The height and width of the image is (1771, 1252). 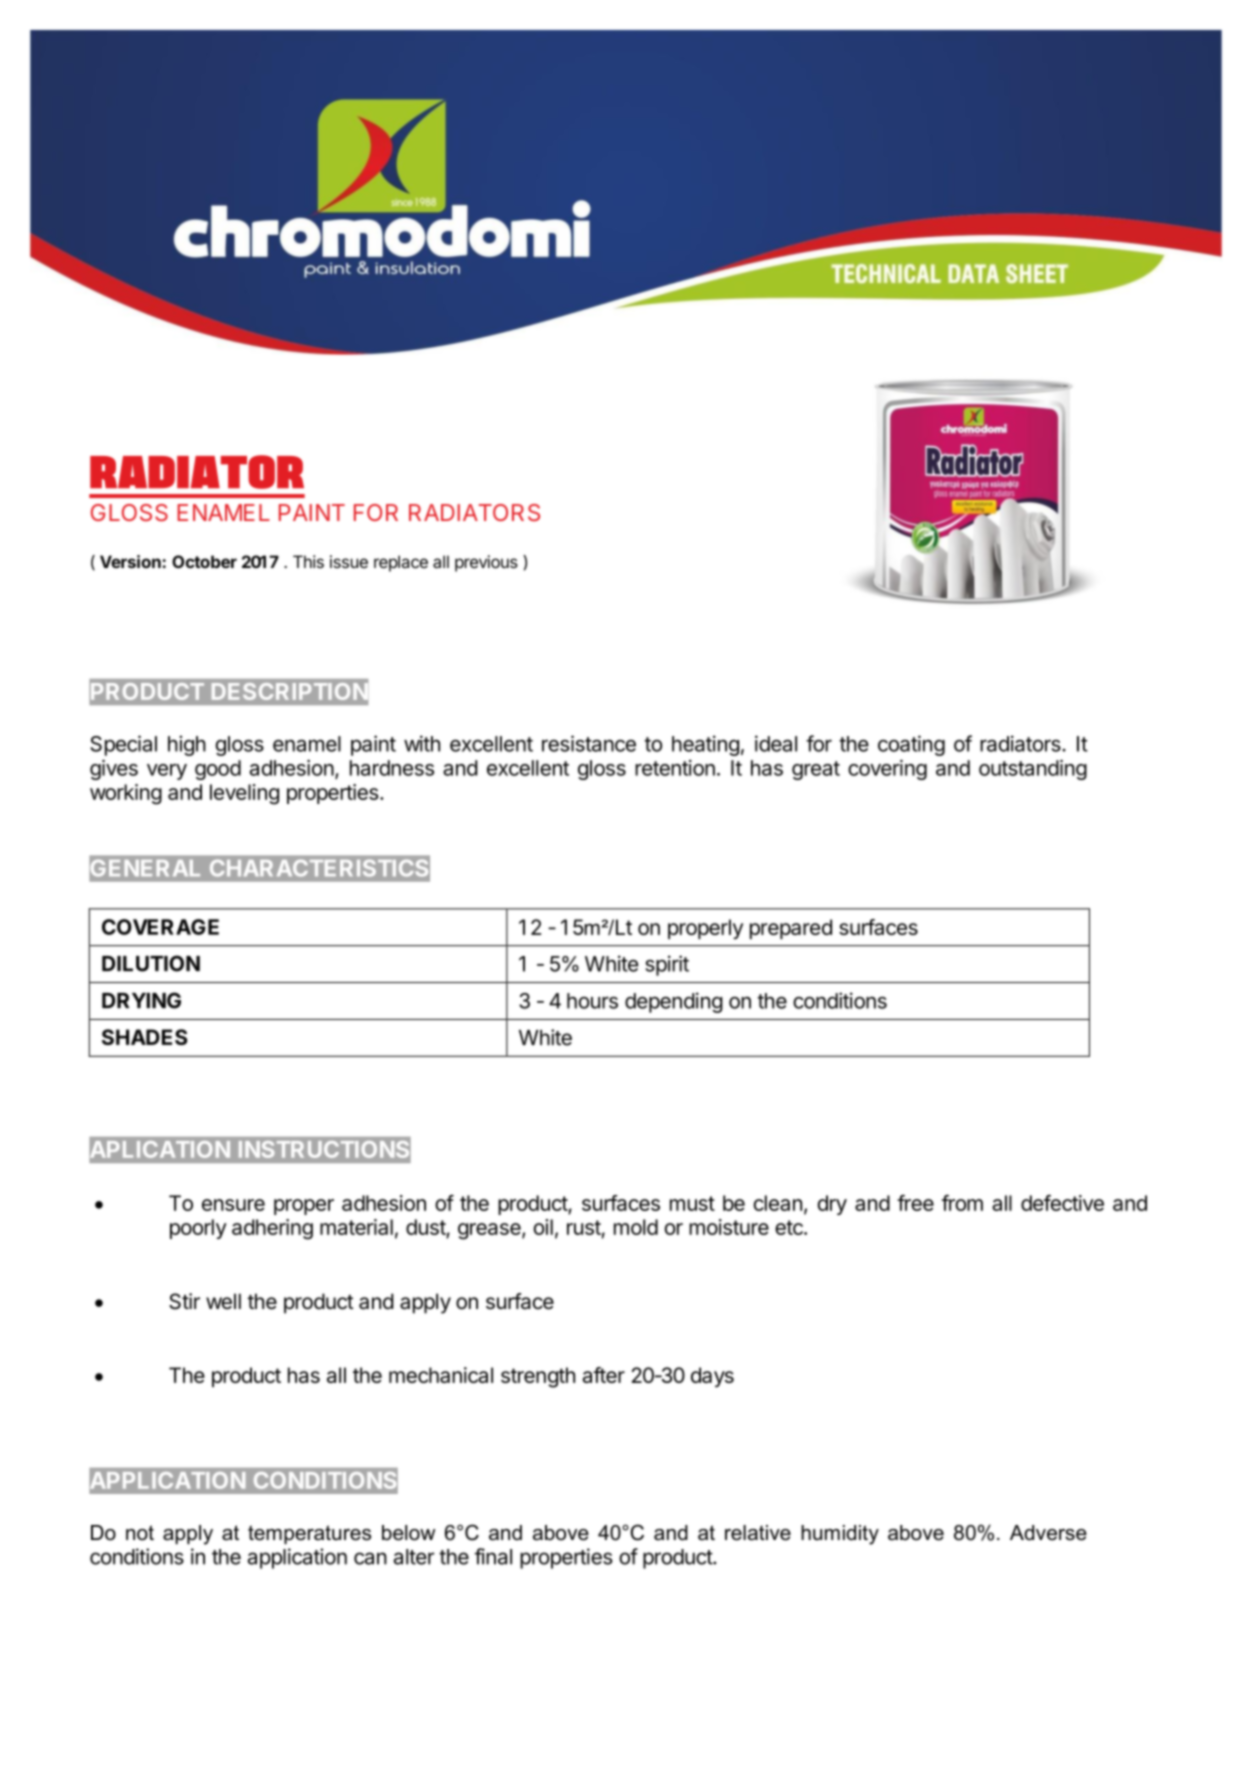 What do you see at coordinates (887, 769) in the image?
I see `covering` at bounding box center [887, 769].
